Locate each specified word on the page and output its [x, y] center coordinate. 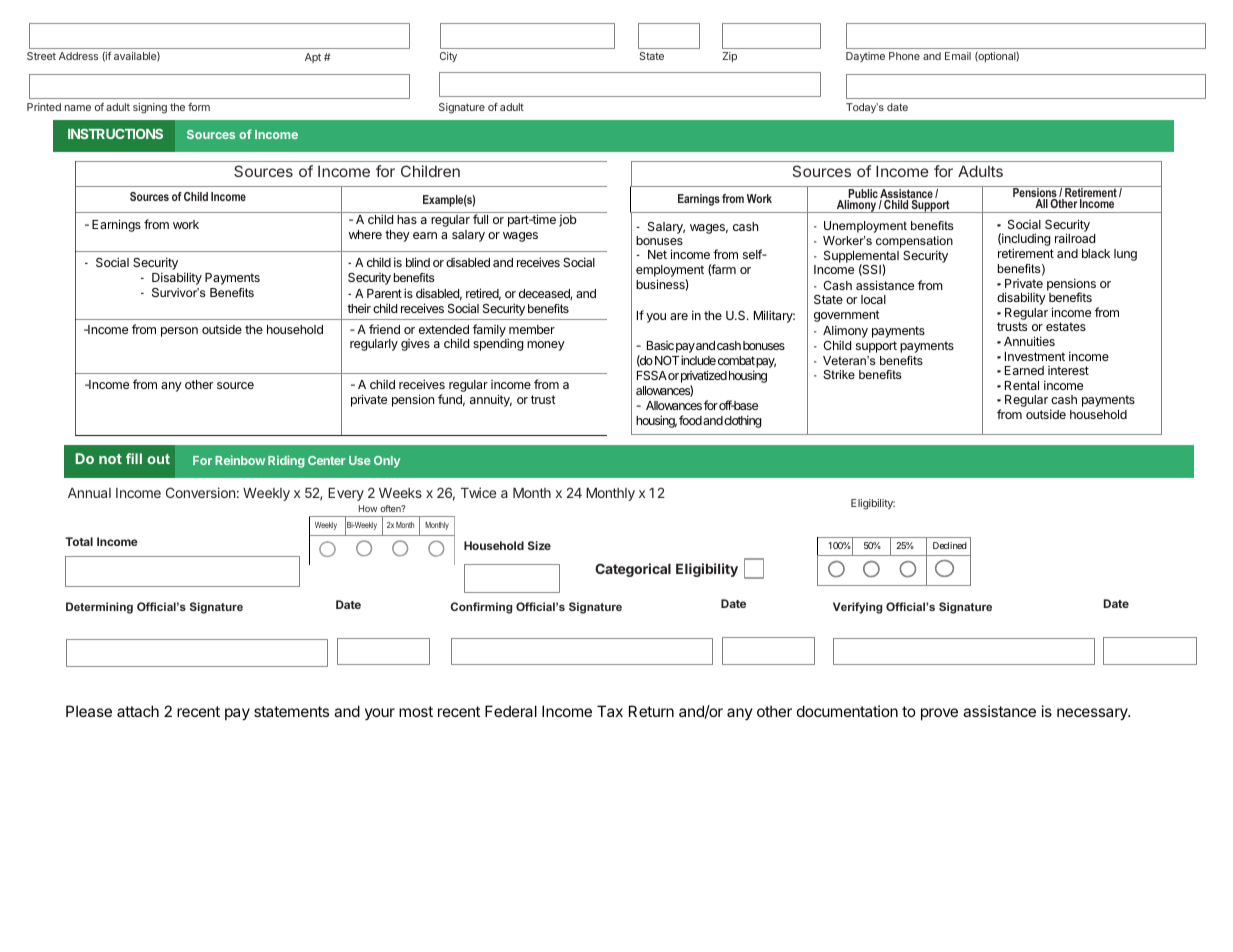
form [199, 107]
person [179, 332]
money [546, 346]
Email [958, 56]
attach [138, 711]
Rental [1022, 385]
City [448, 57]
